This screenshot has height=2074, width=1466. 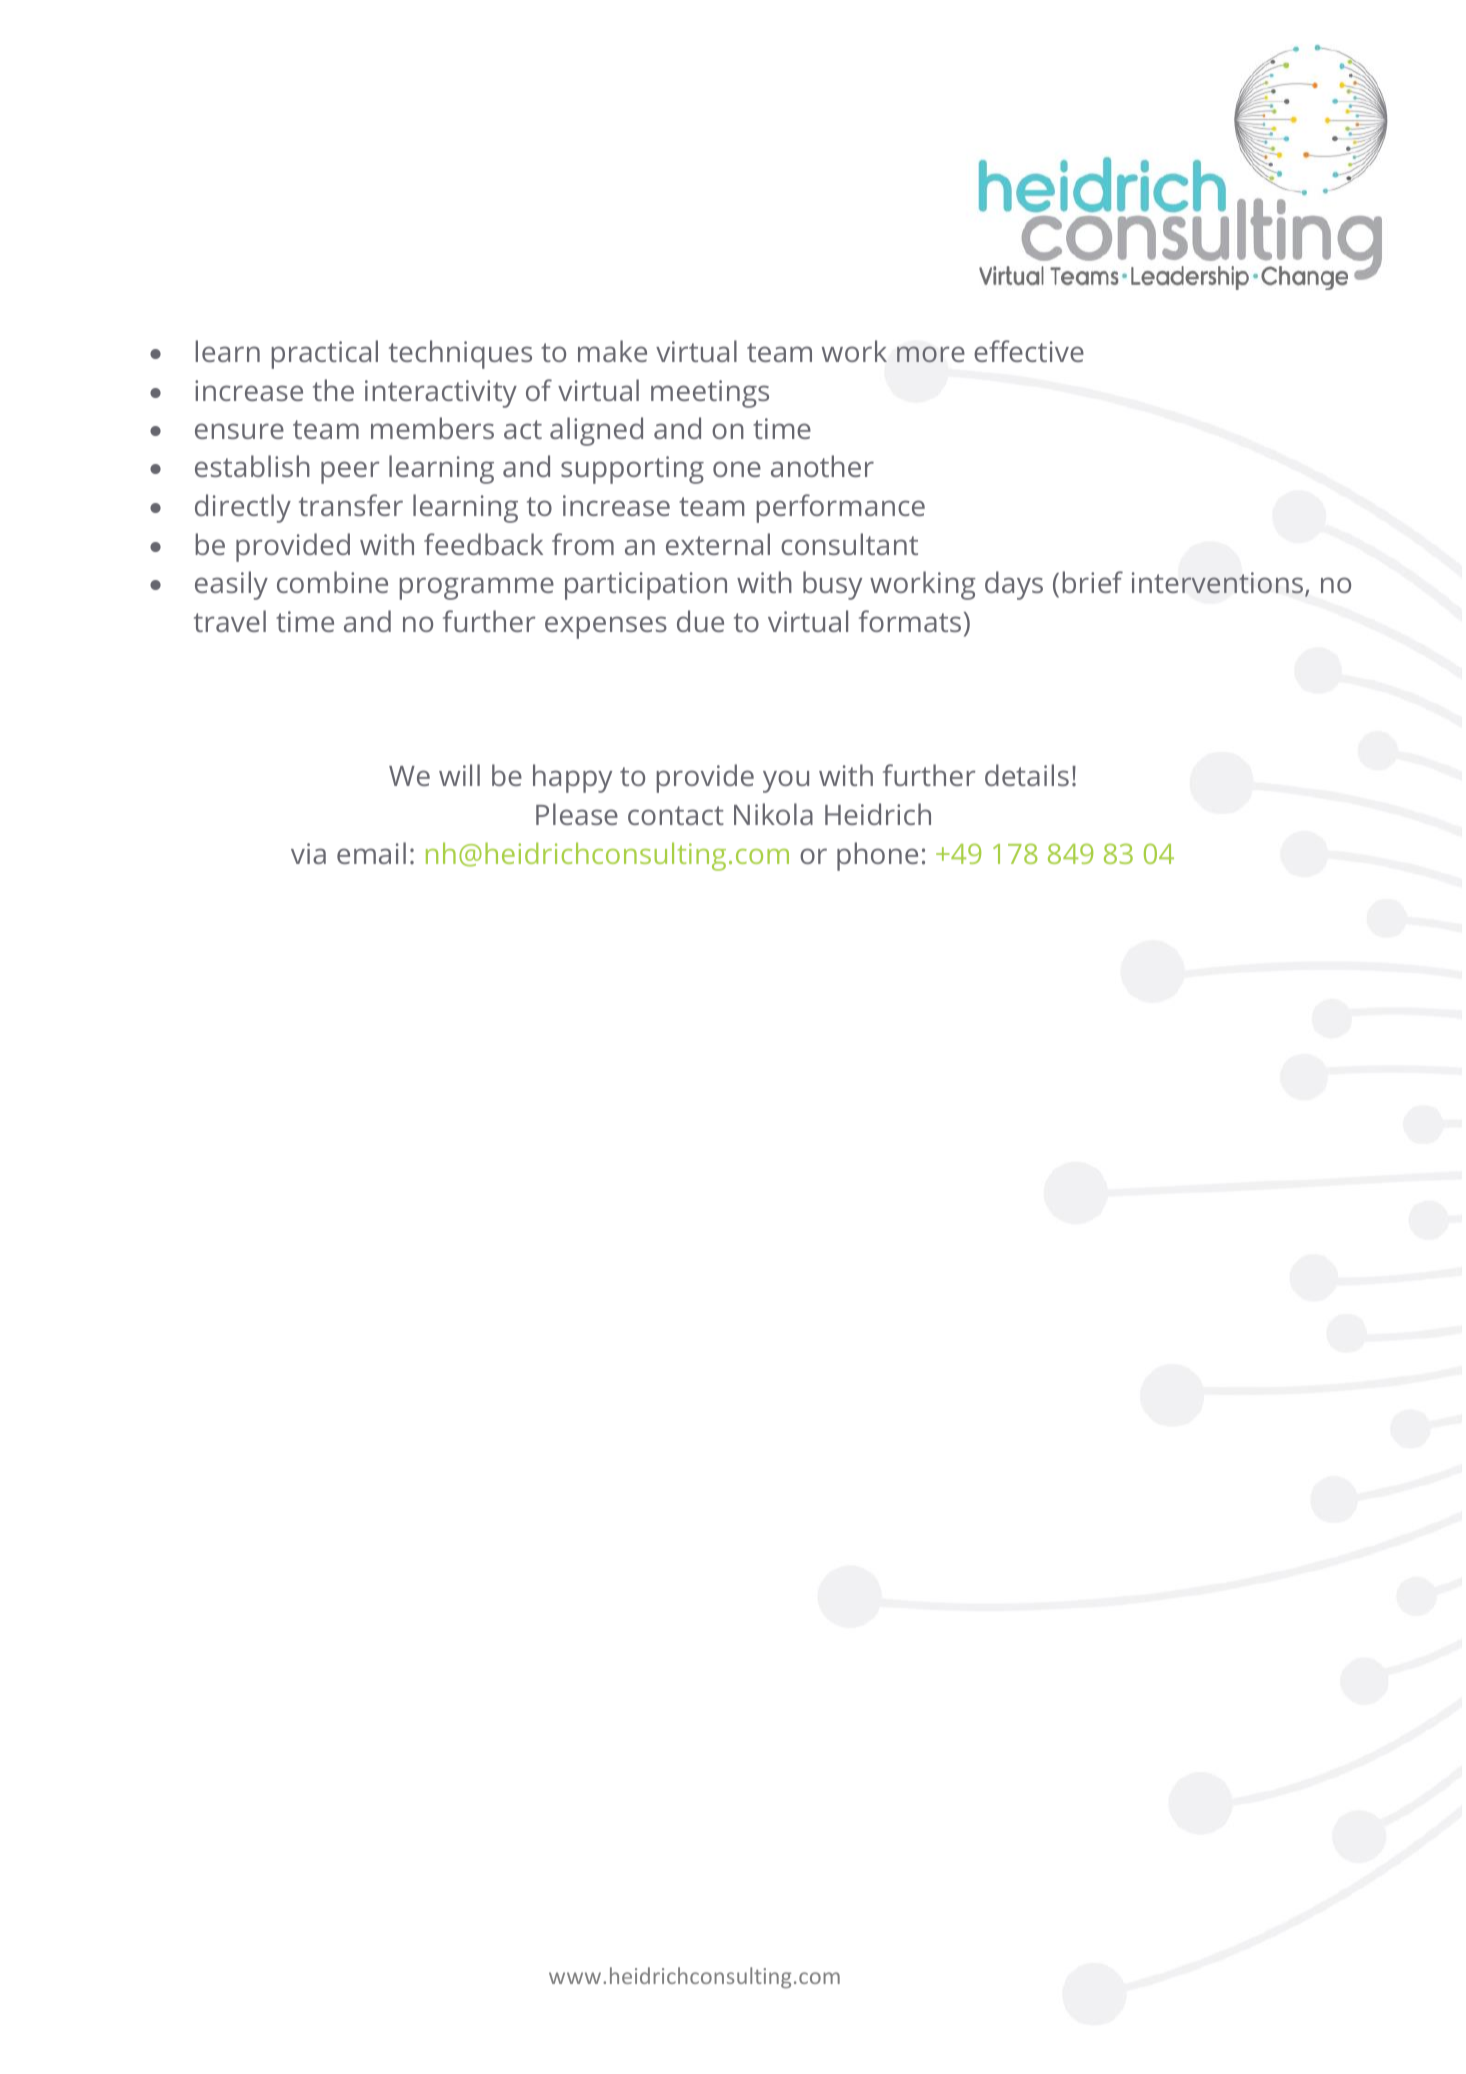 I want to click on effective, so click(x=1029, y=351).
